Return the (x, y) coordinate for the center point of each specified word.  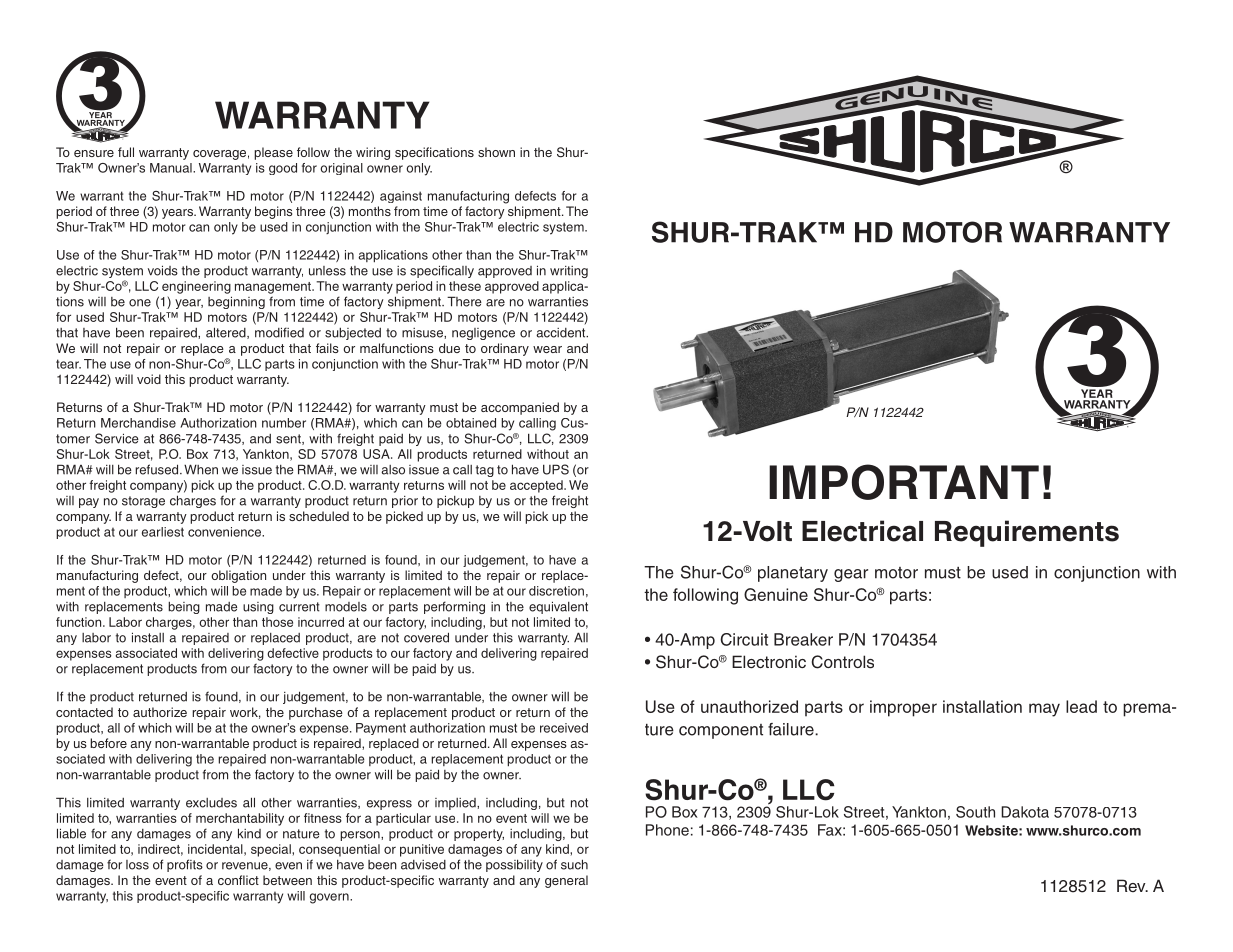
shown (496, 152)
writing (569, 272)
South (975, 812)
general (566, 881)
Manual (172, 168)
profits (185, 865)
